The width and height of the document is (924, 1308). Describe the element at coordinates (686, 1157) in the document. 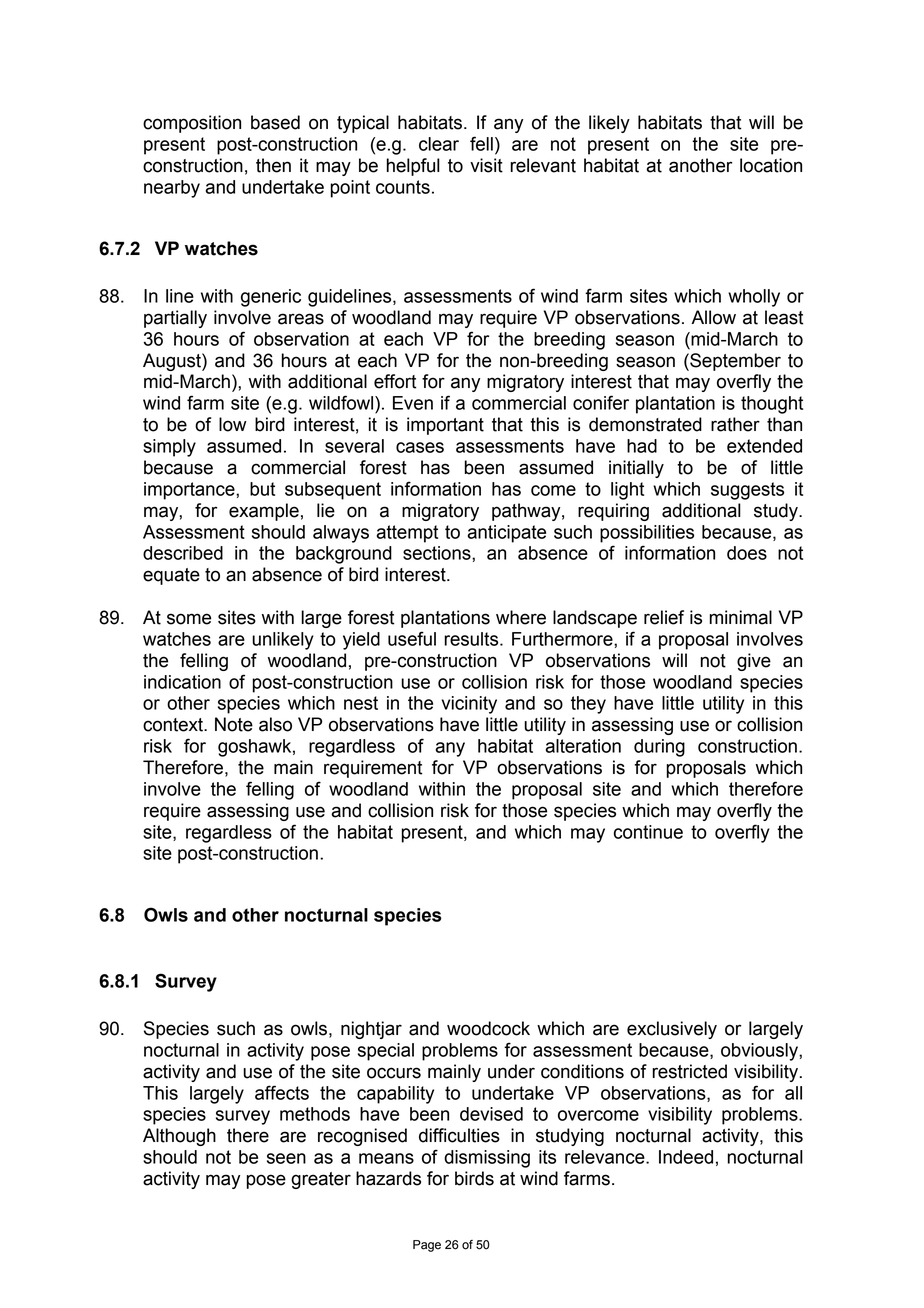

I see `Indeed` at that location.
